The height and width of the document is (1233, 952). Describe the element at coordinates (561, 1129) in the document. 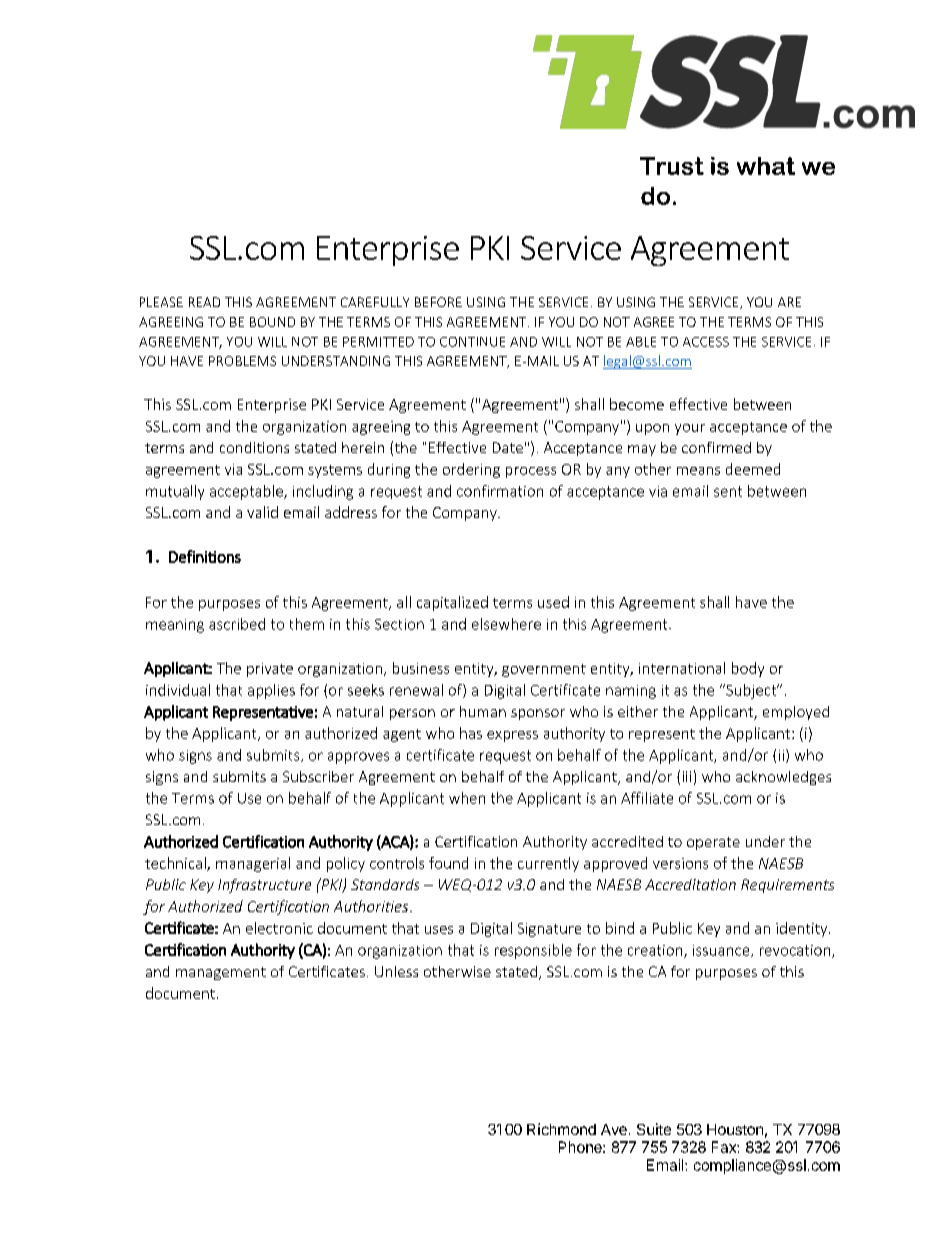

I see `Richmond` at that location.
